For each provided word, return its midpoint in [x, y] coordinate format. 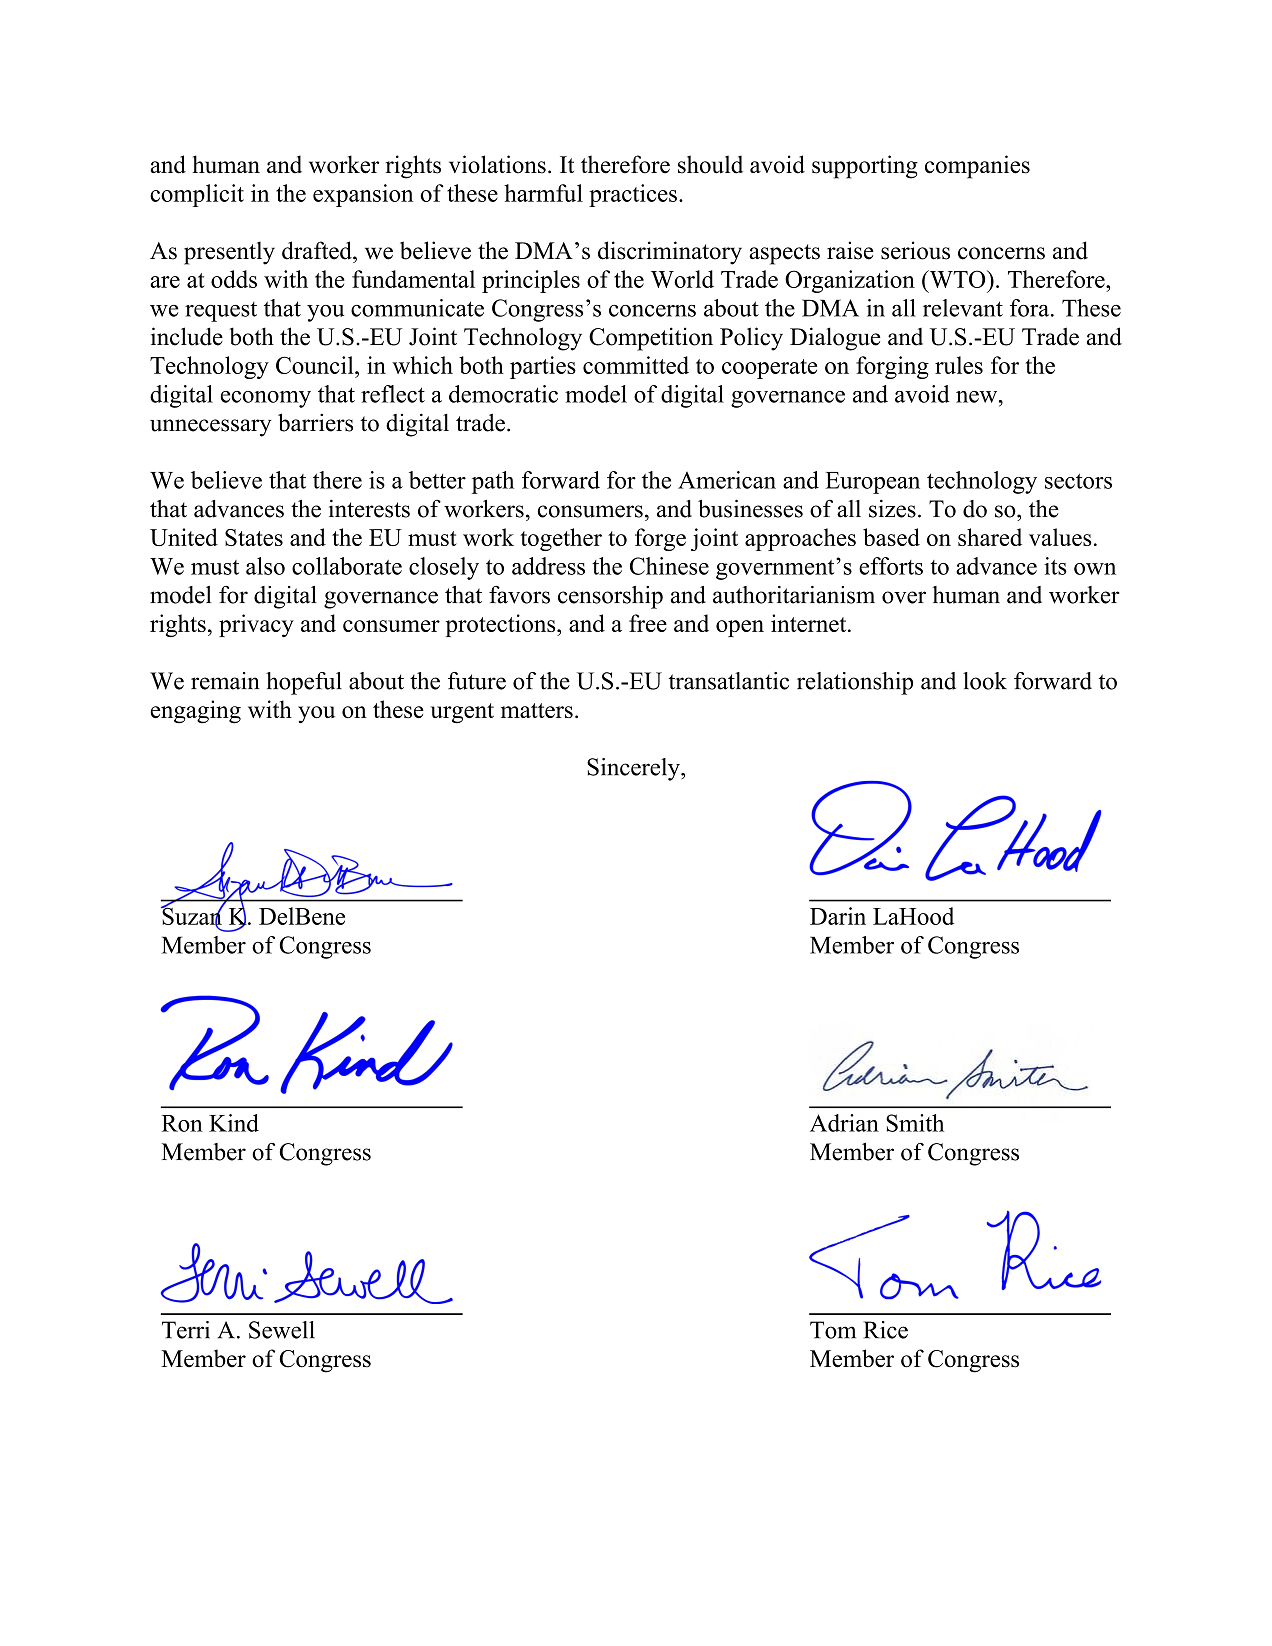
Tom [833, 1330]
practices [633, 195]
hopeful [304, 683]
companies [977, 167]
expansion [363, 195]
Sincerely [634, 769]
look [985, 681]
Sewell [282, 1330]
